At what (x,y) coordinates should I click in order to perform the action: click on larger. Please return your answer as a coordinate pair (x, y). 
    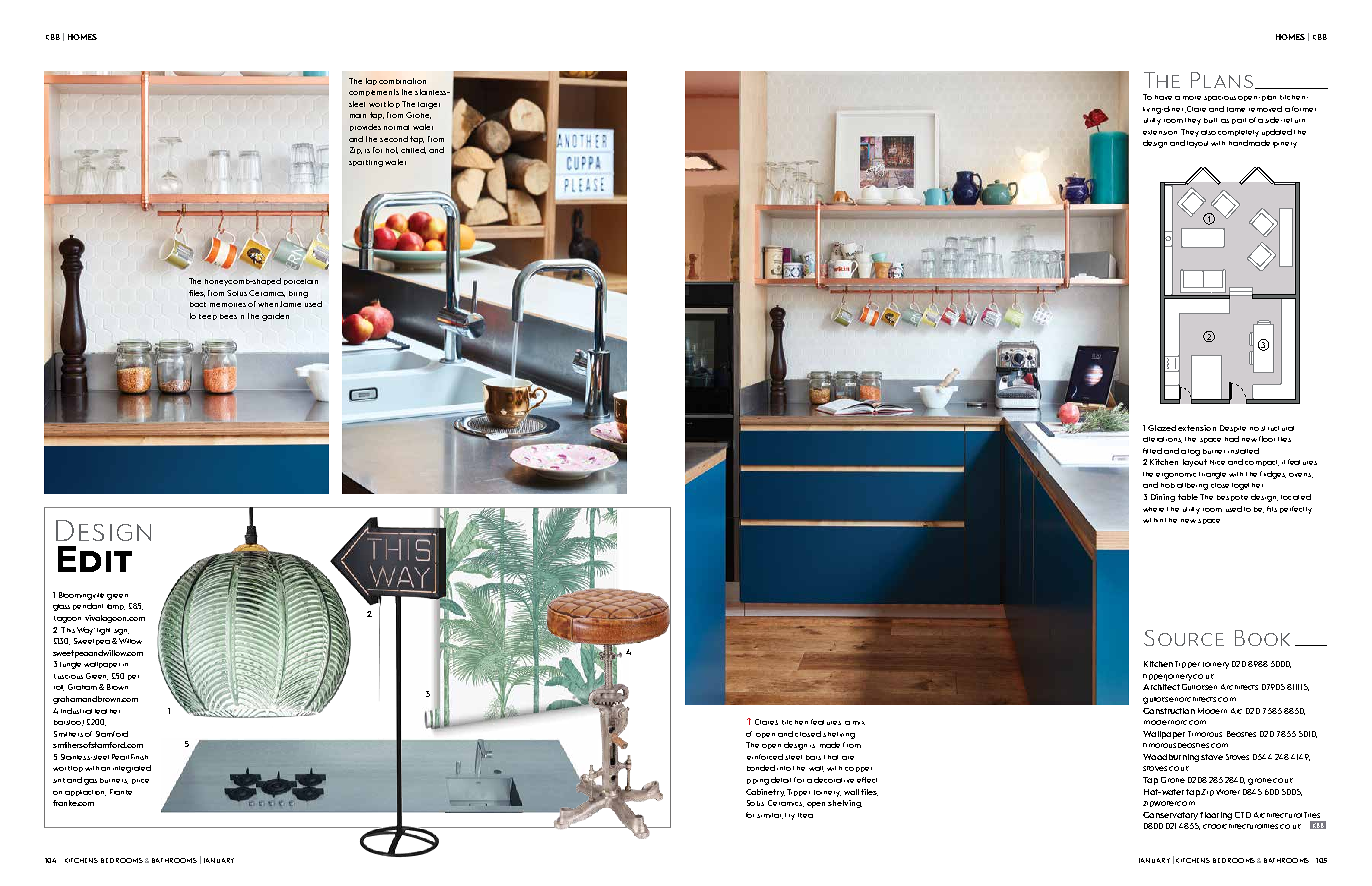
    Looking at the image, I should click on (429, 105).
